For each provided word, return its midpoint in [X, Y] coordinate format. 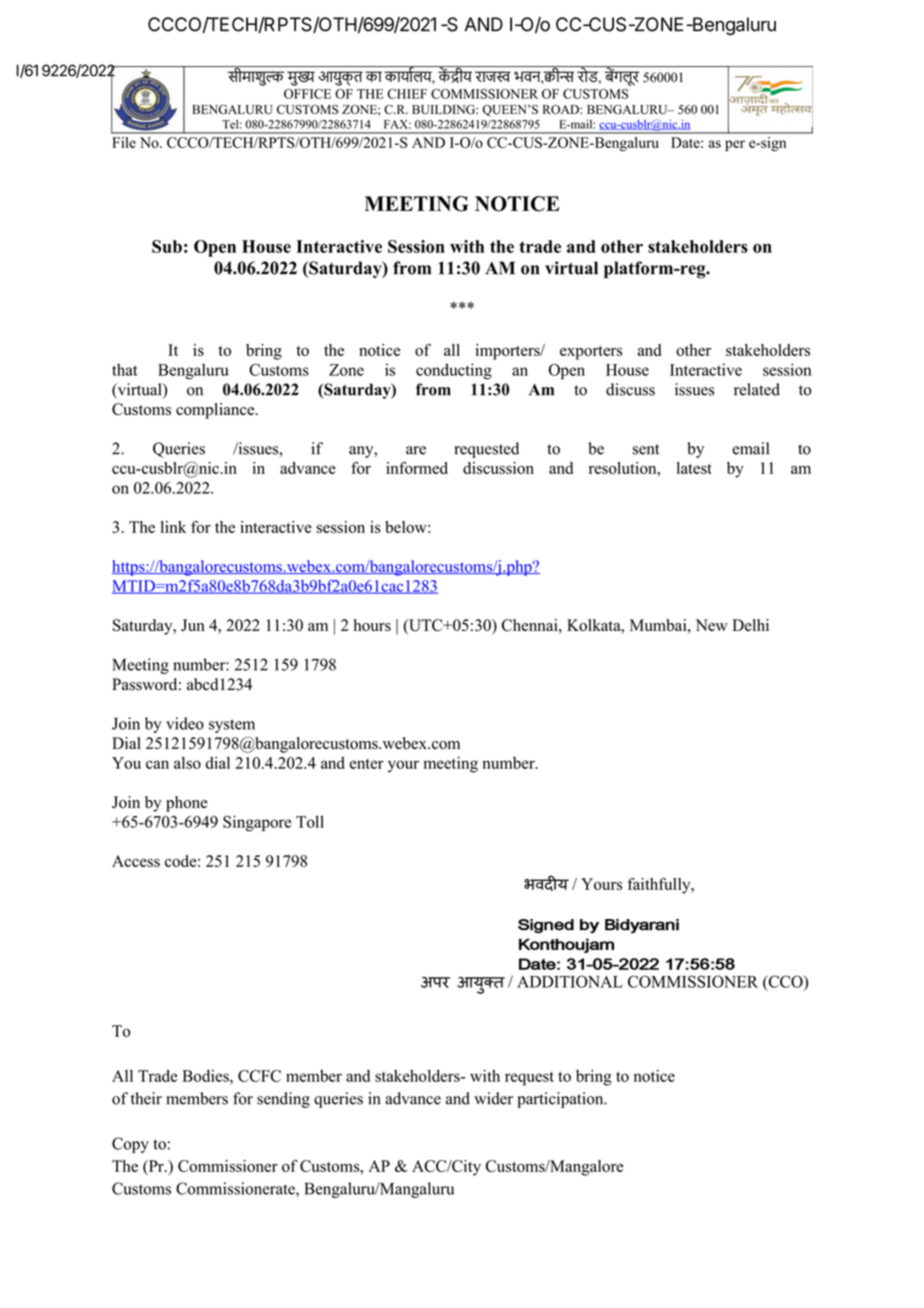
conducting [454, 371]
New [712, 625]
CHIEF [407, 94]
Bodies [206, 1076]
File [124, 142]
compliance [216, 411]
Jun [193, 625]
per [735, 145]
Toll [310, 821]
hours [372, 625]
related [757, 389]
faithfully [660, 886]
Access [136, 861]
